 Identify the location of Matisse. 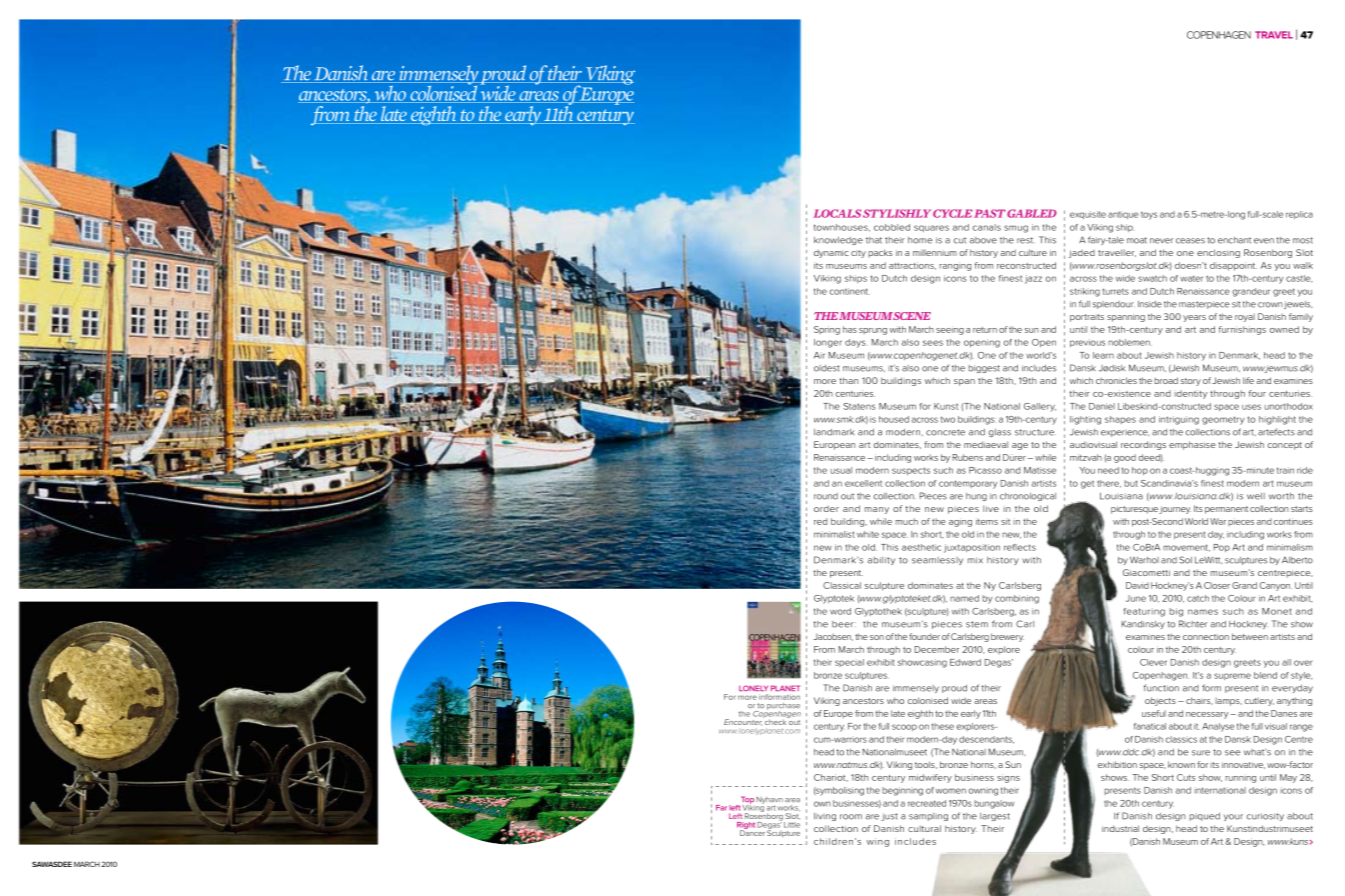
(1040, 470).
